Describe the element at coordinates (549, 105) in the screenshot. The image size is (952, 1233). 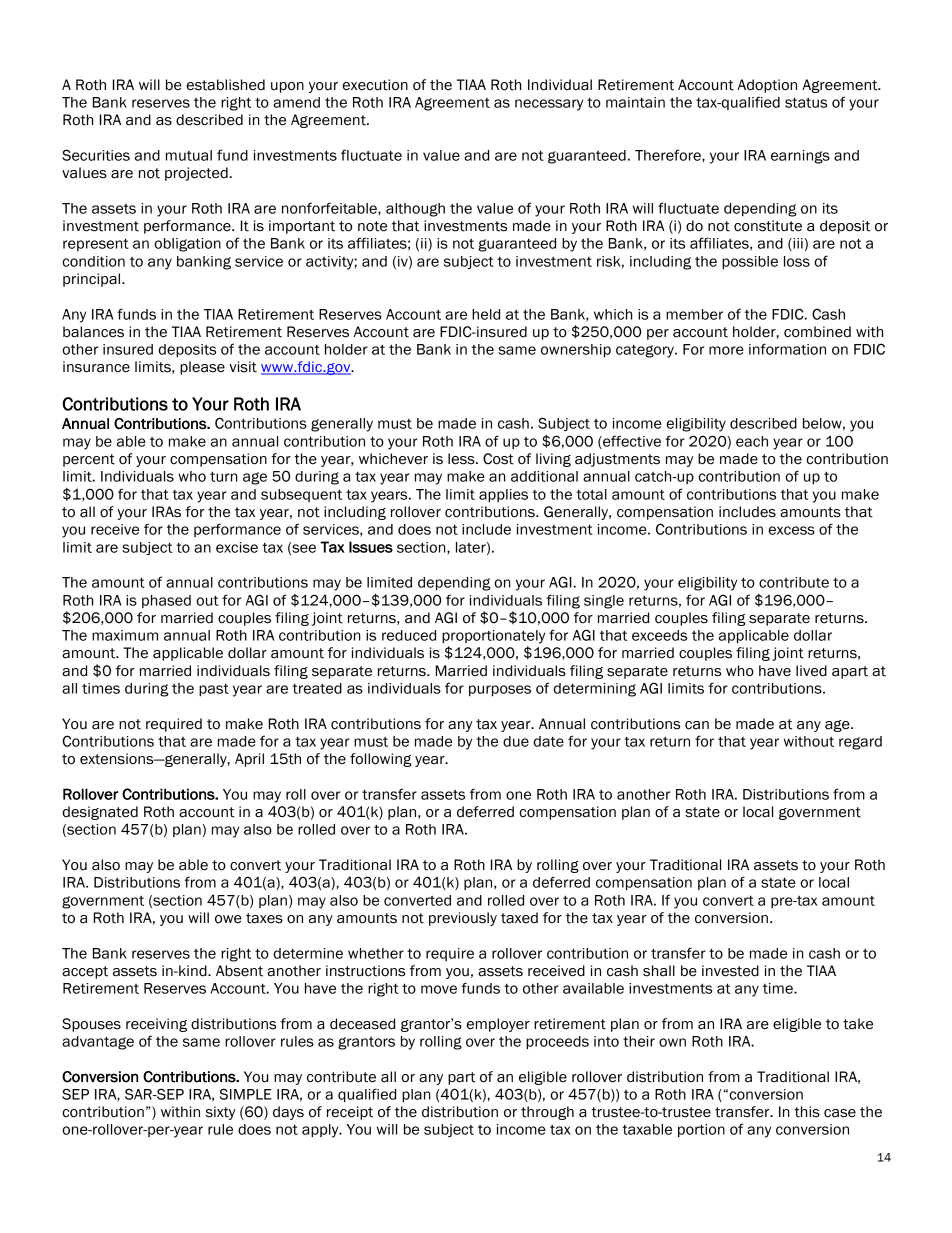
I see `necessary` at that location.
